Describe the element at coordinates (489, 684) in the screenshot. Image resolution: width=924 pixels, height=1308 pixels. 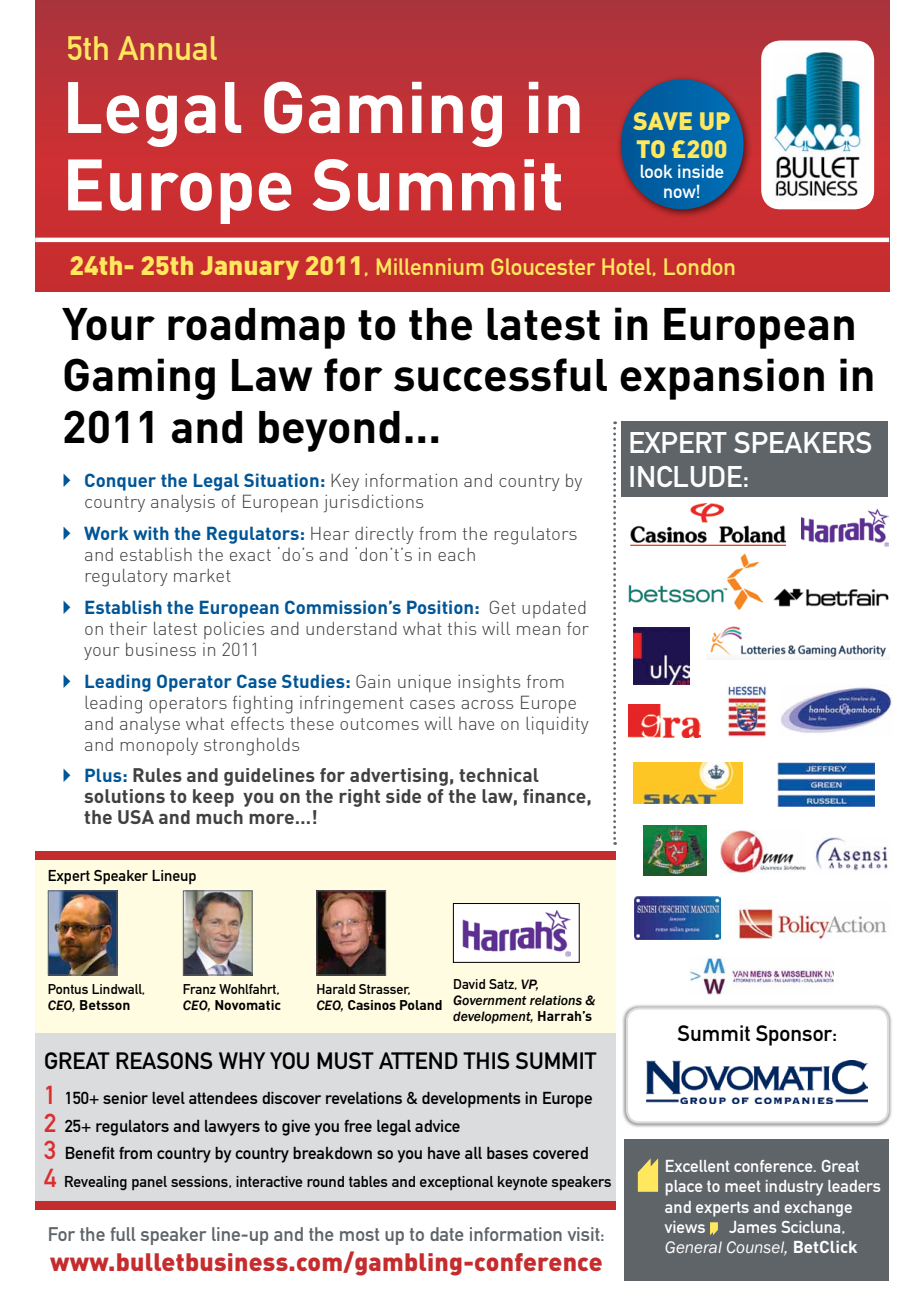
I see `insights` at that location.
